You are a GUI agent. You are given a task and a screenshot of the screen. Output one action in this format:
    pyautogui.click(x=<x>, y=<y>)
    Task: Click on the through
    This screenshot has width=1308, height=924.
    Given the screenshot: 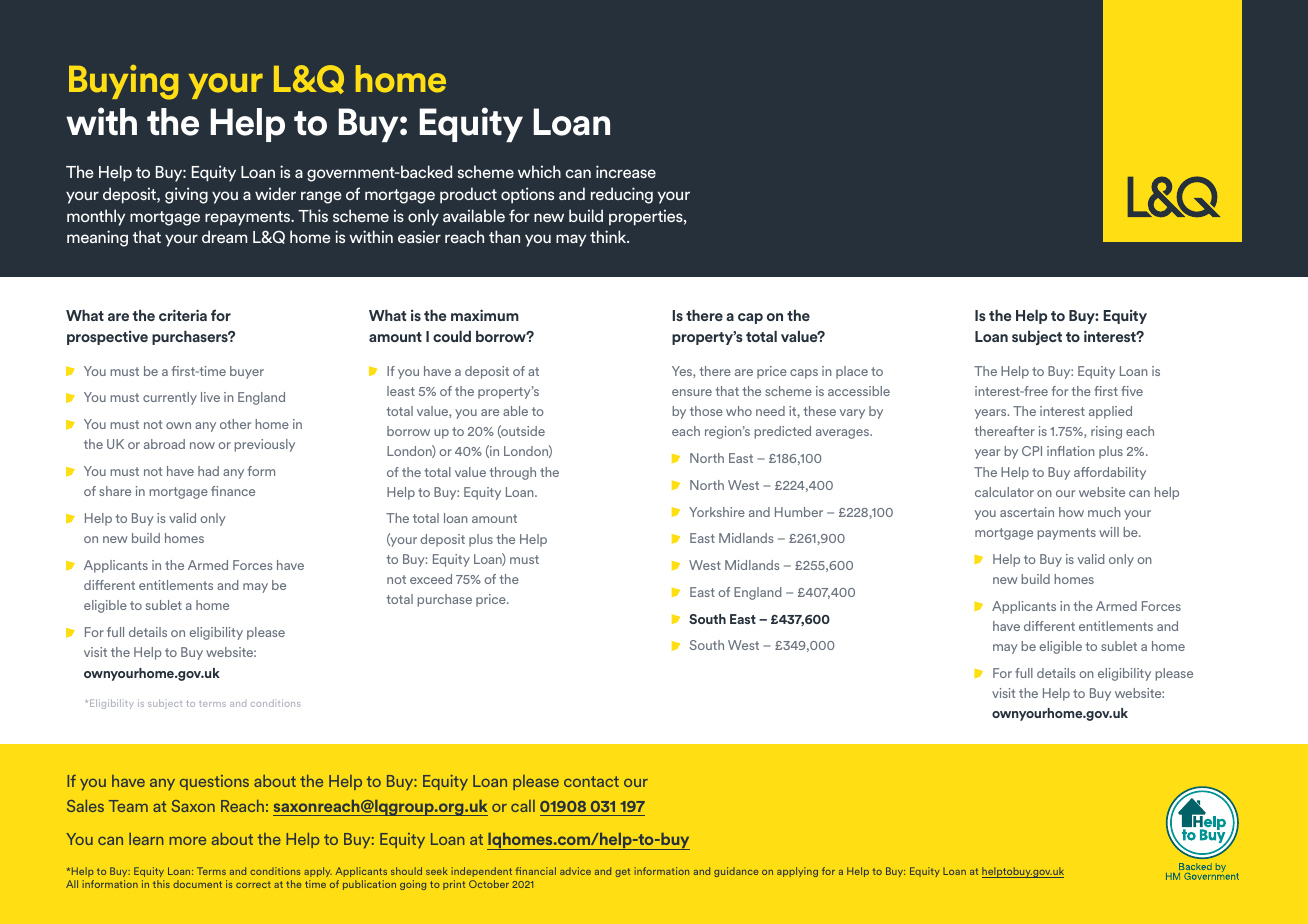 What is the action you would take?
    pyautogui.click(x=513, y=473)
